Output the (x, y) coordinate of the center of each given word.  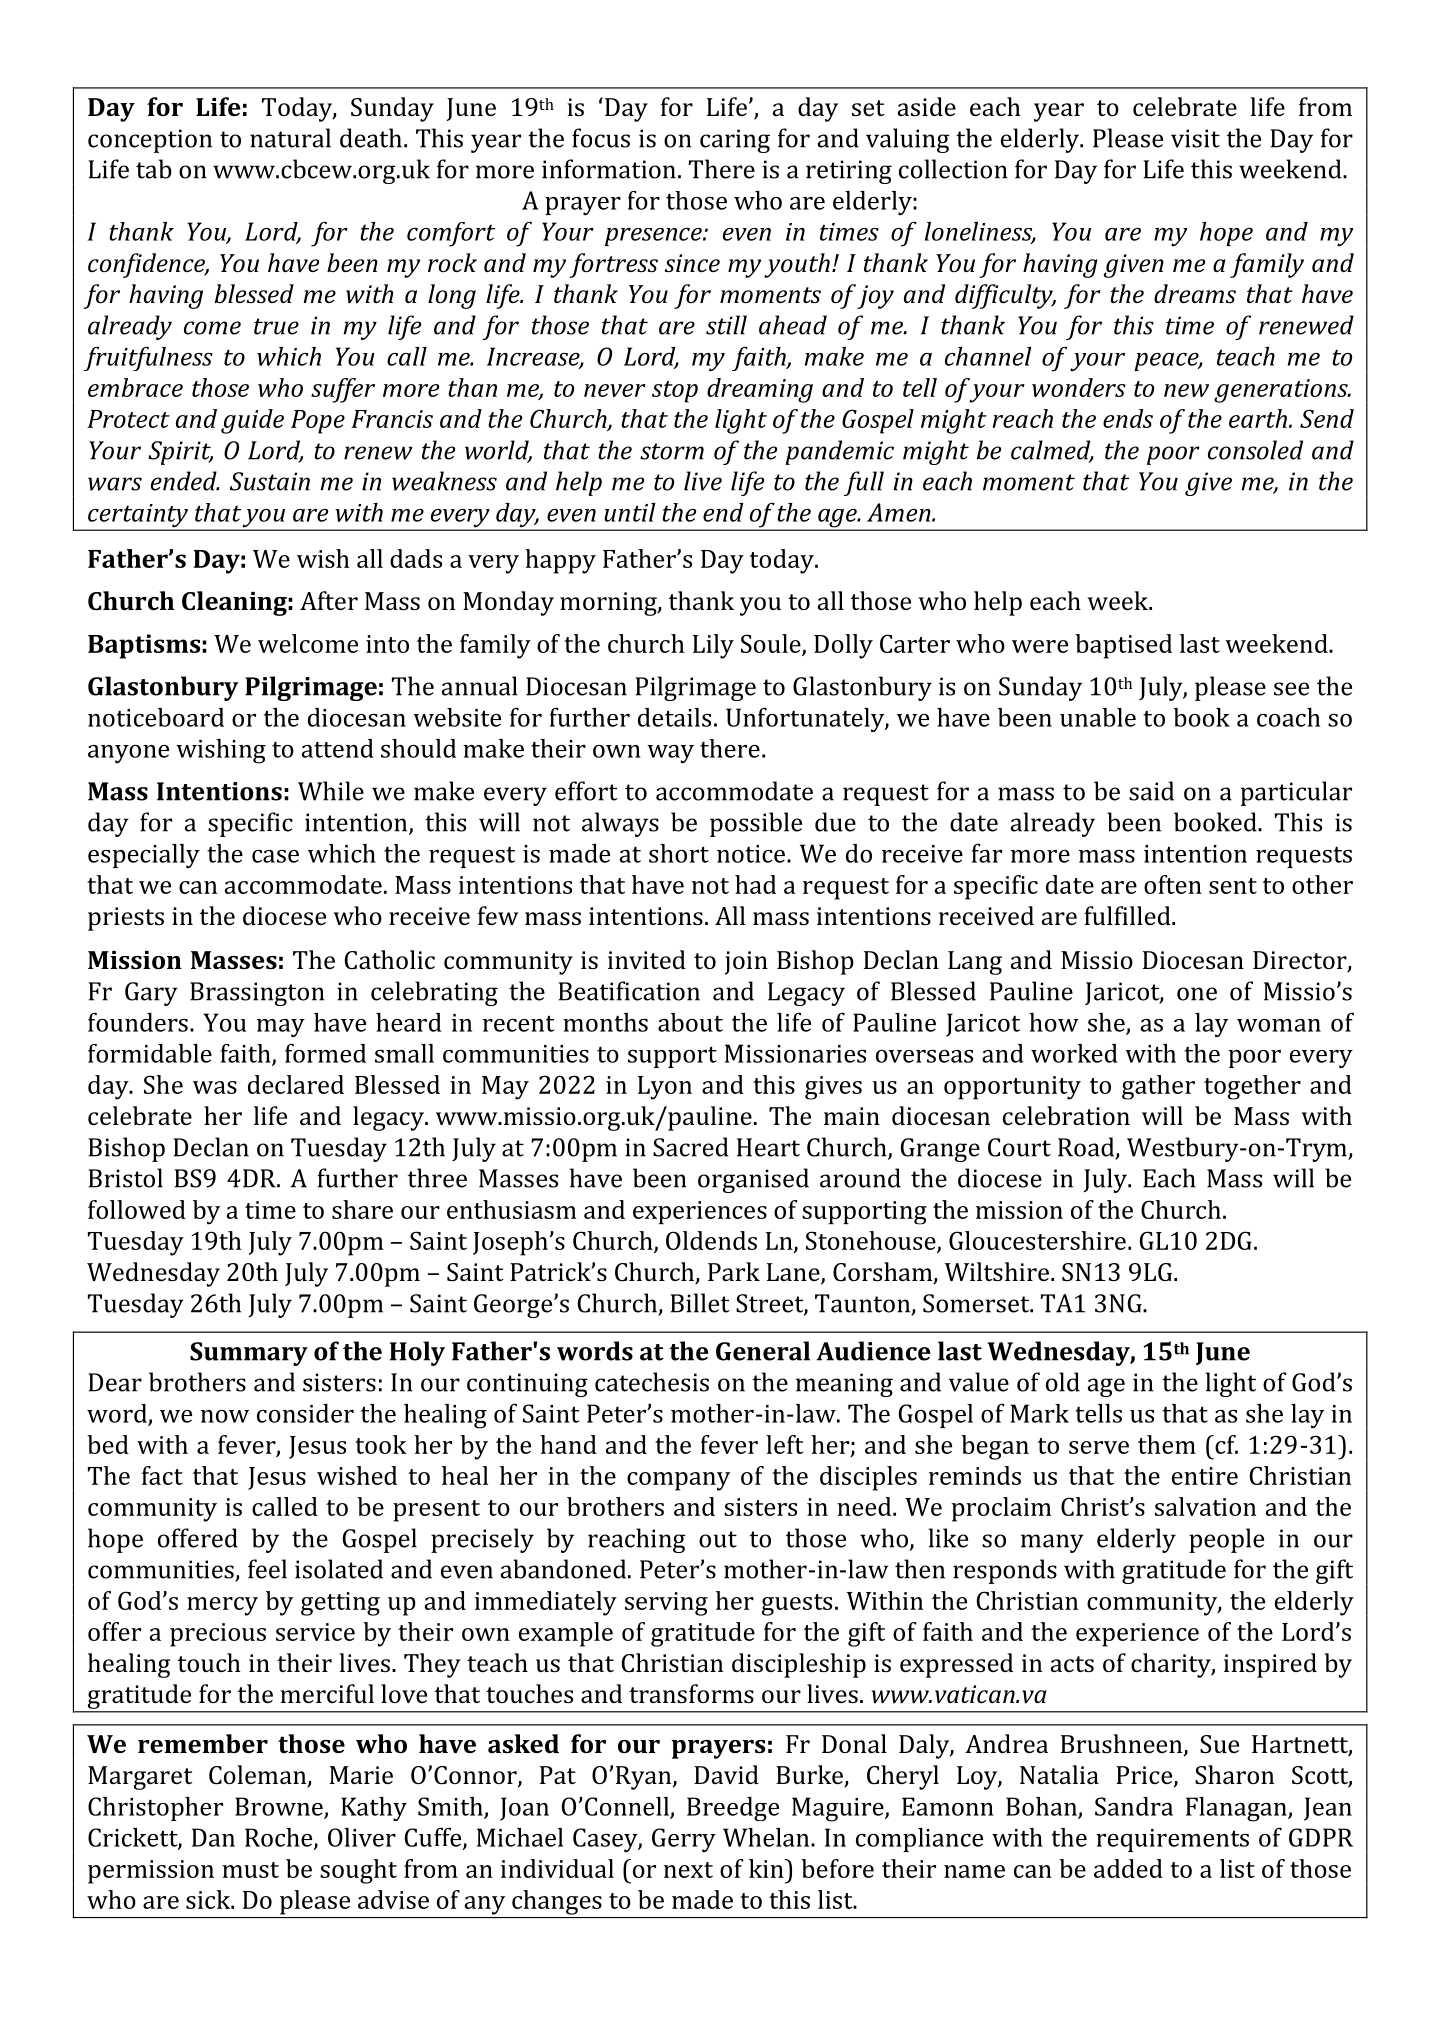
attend (338, 748)
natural (290, 138)
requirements (1172, 1840)
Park (734, 1271)
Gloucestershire (1037, 1240)
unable (1098, 717)
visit (1195, 138)
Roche (280, 1838)
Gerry (684, 1840)
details (674, 717)
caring (735, 141)
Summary (249, 1354)
